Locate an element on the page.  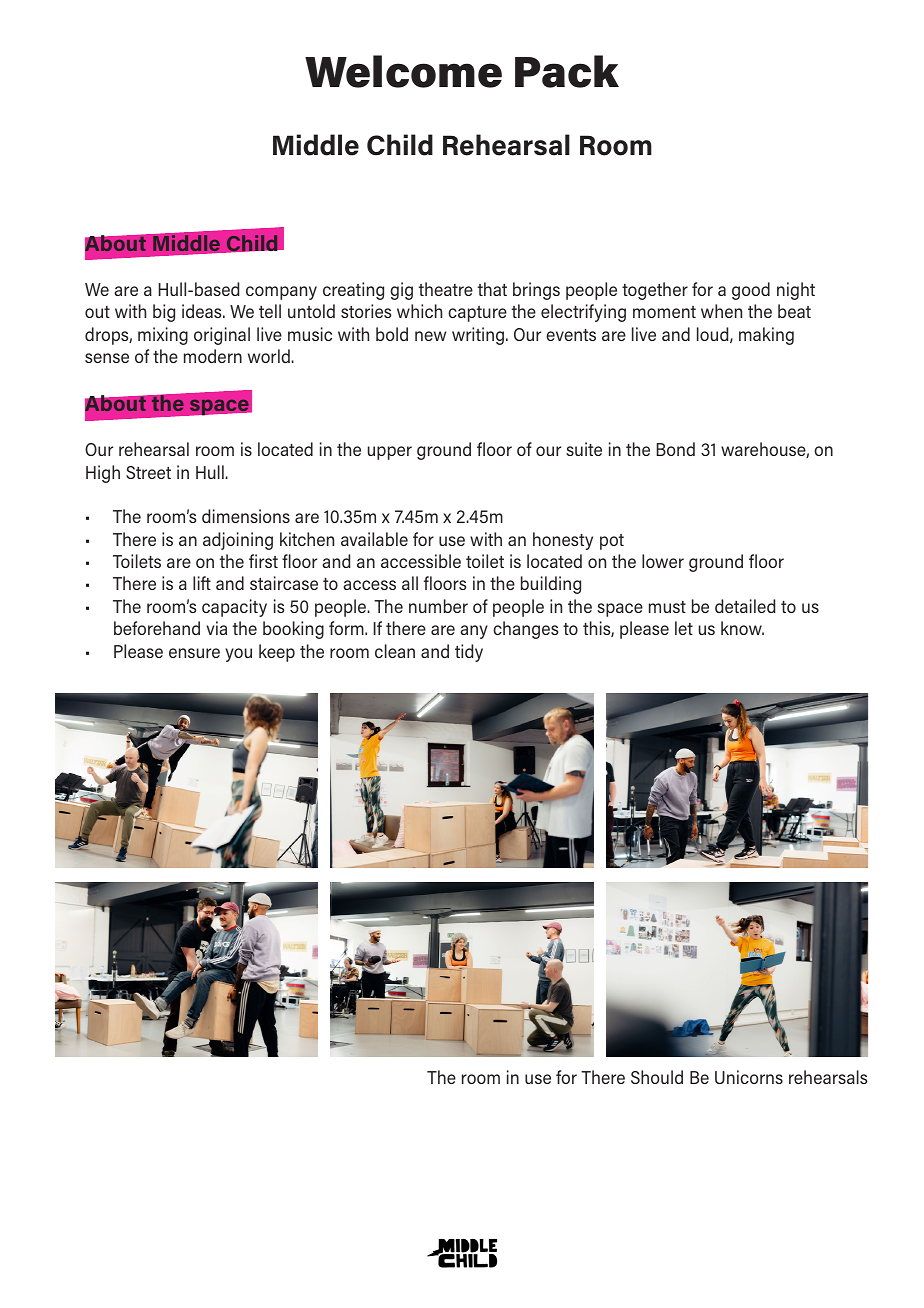
all is located at coordinates (410, 583).
